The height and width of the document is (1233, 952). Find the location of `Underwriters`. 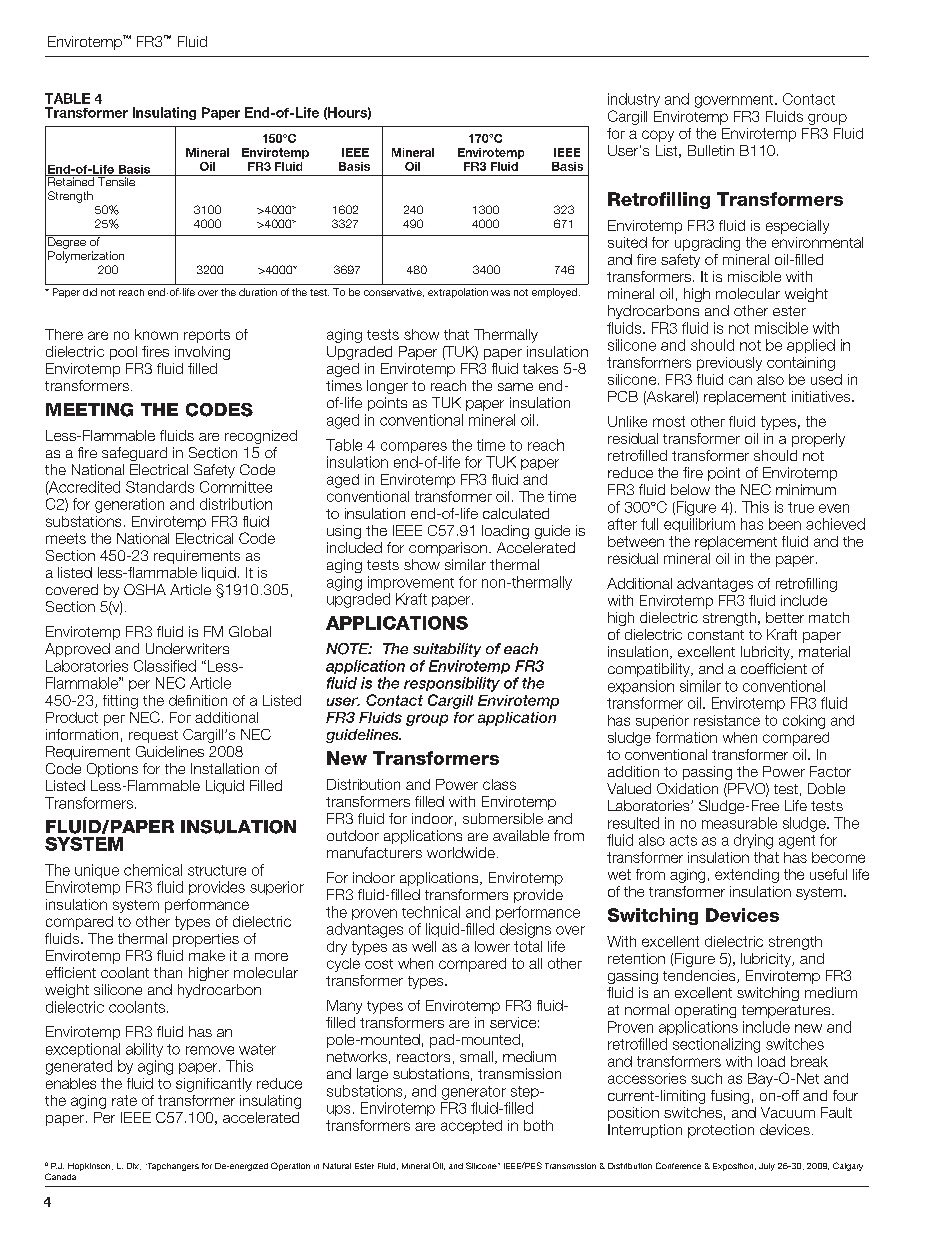

Underwriters is located at coordinates (187, 648).
